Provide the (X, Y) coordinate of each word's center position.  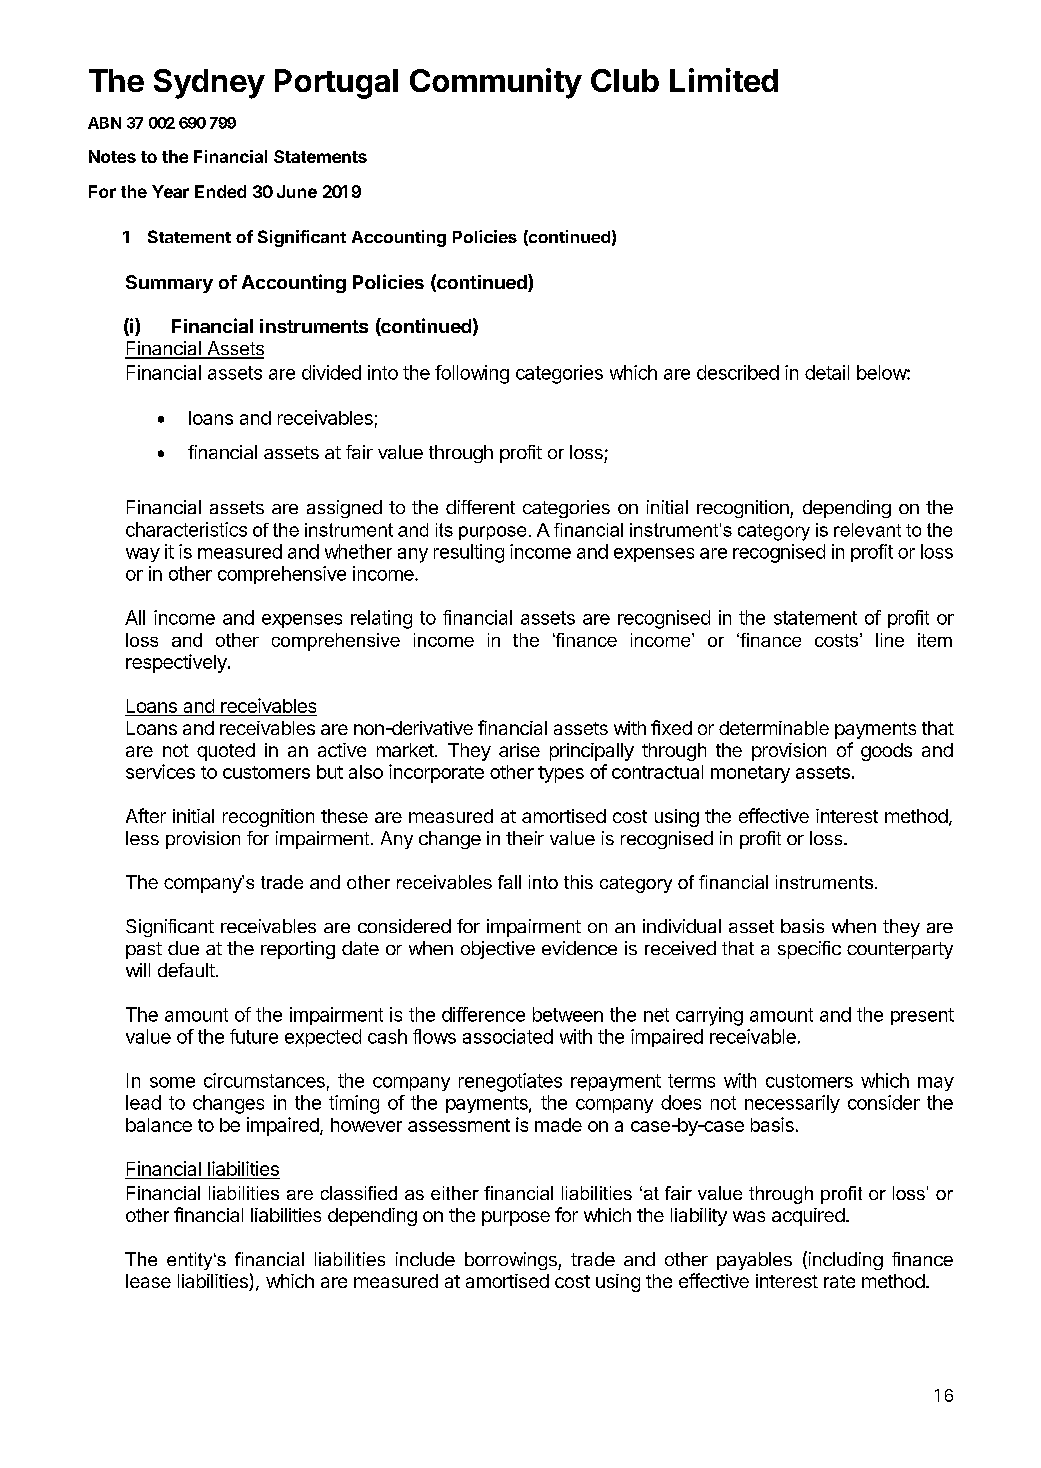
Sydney (209, 84)
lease (148, 1281)
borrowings (512, 1261)
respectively (177, 663)
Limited (724, 80)
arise (519, 750)
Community (496, 83)
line (890, 640)
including (844, 1260)
